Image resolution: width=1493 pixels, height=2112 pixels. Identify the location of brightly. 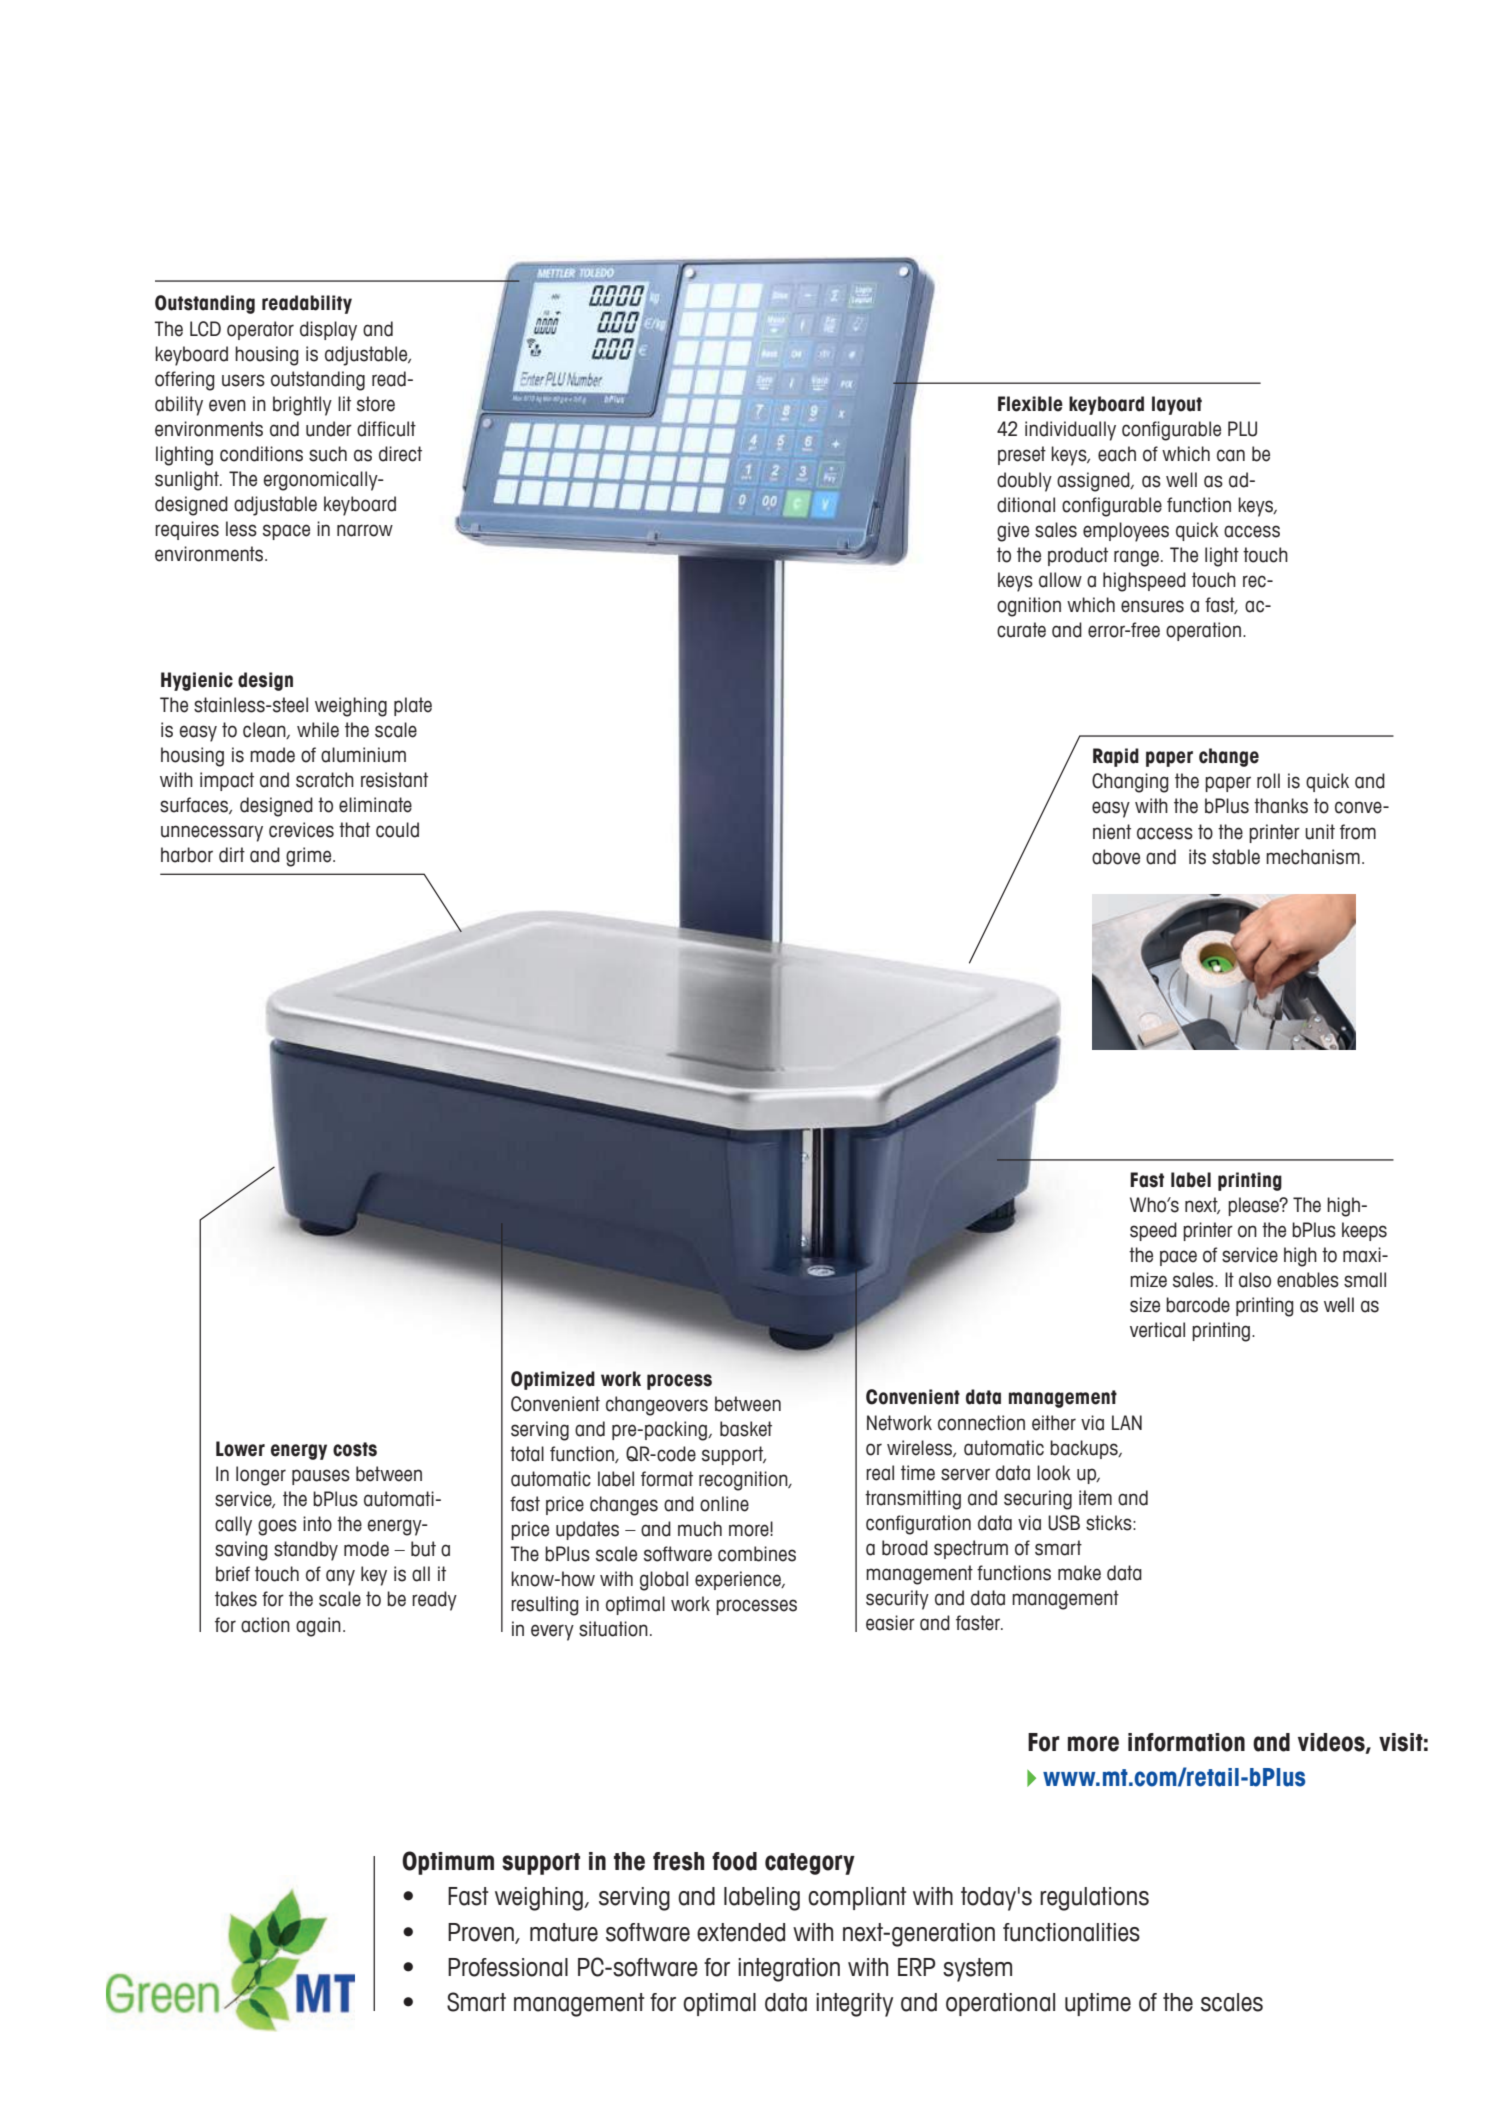
(302, 406).
